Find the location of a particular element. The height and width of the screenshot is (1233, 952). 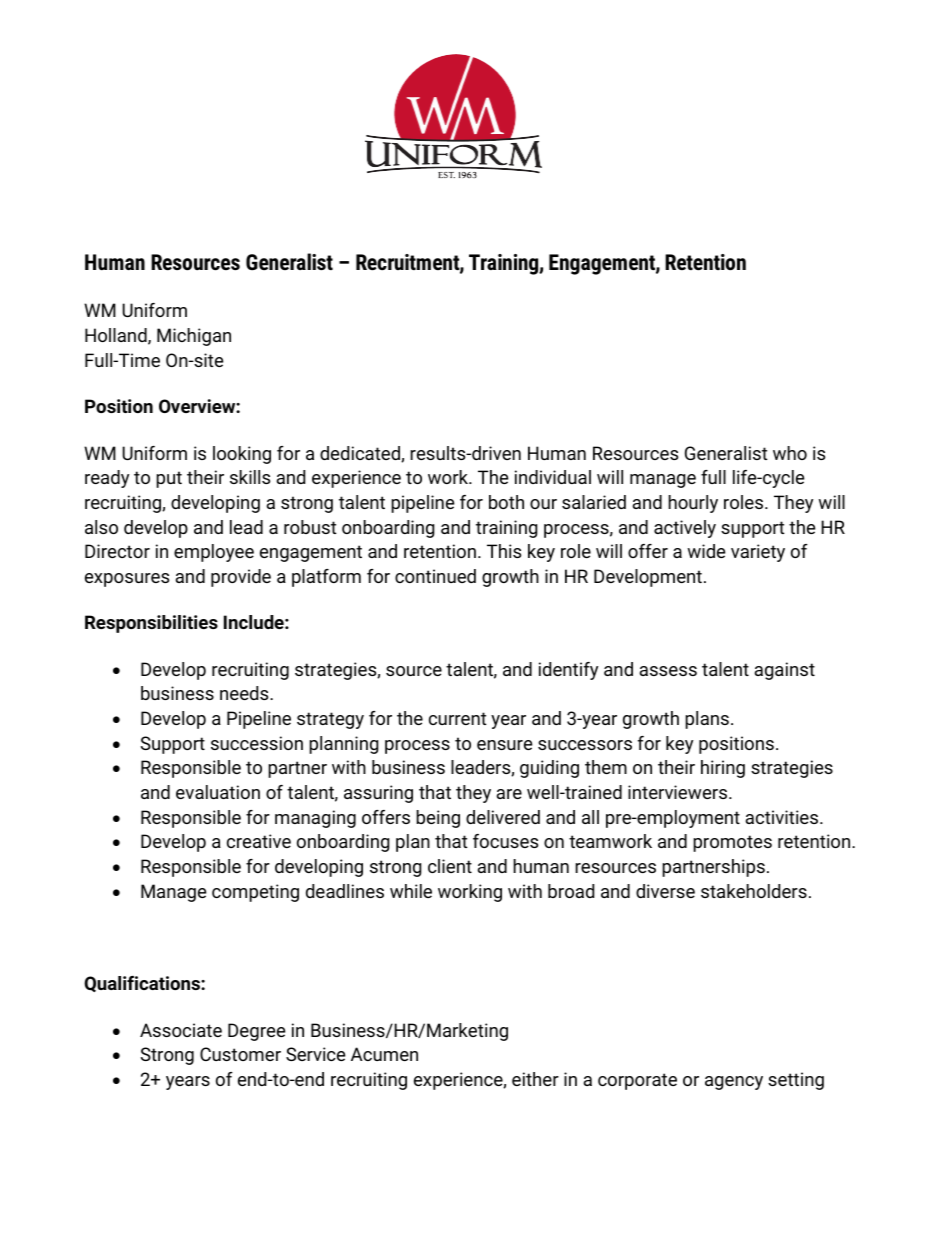

Michigan is located at coordinates (194, 337).
